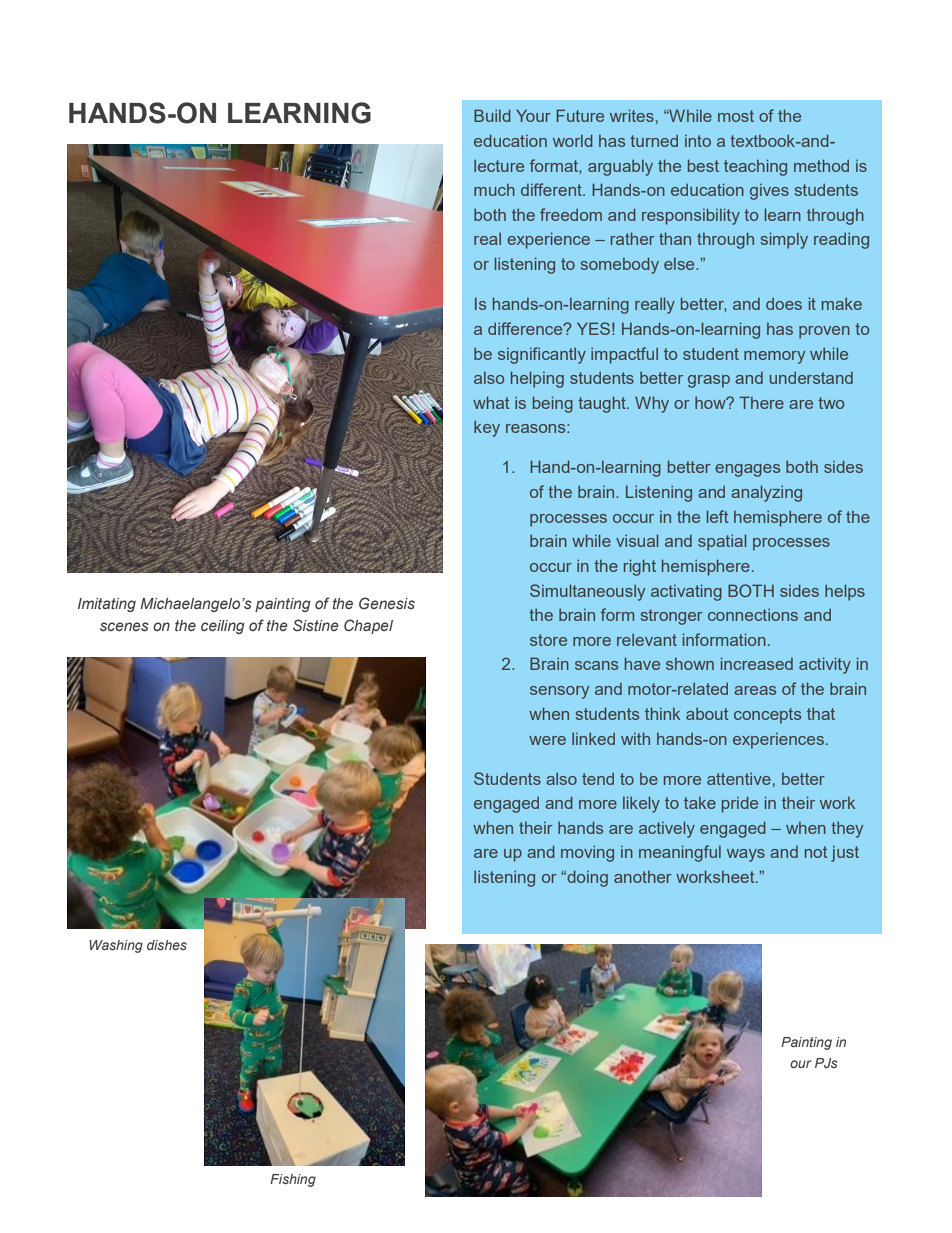  Describe the element at coordinates (494, 190) in the document. I see `much` at that location.
